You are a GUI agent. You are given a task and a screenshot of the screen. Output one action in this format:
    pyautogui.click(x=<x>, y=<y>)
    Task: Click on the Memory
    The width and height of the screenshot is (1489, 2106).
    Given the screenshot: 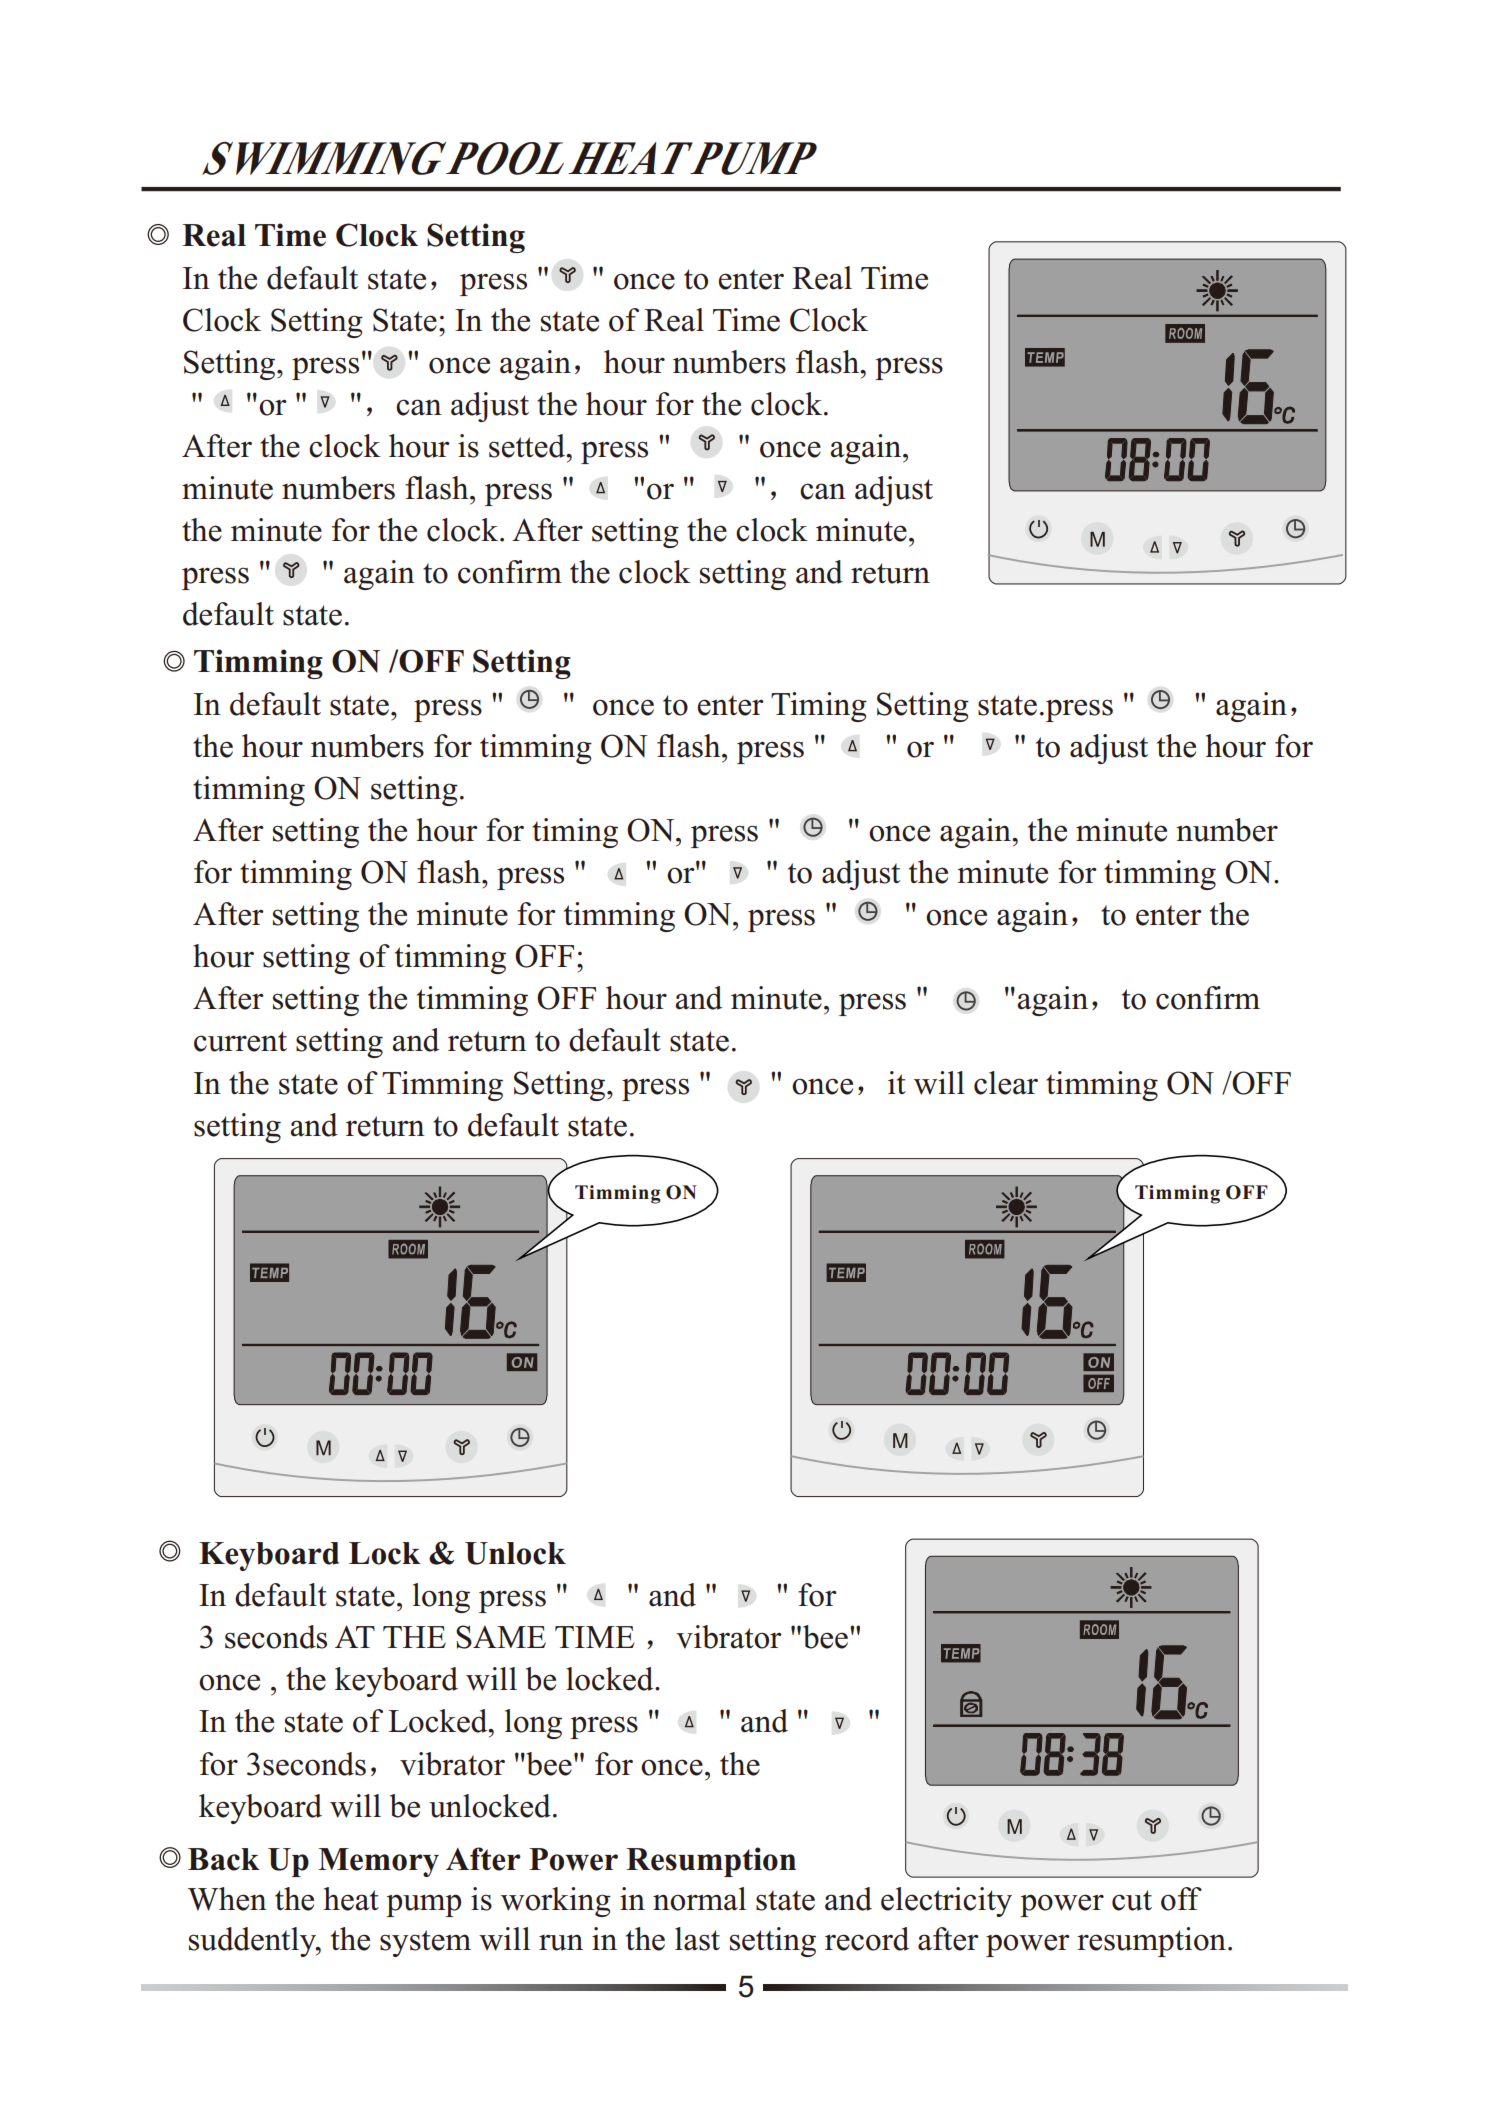 What is the action you would take?
    pyautogui.click(x=378, y=1862)
